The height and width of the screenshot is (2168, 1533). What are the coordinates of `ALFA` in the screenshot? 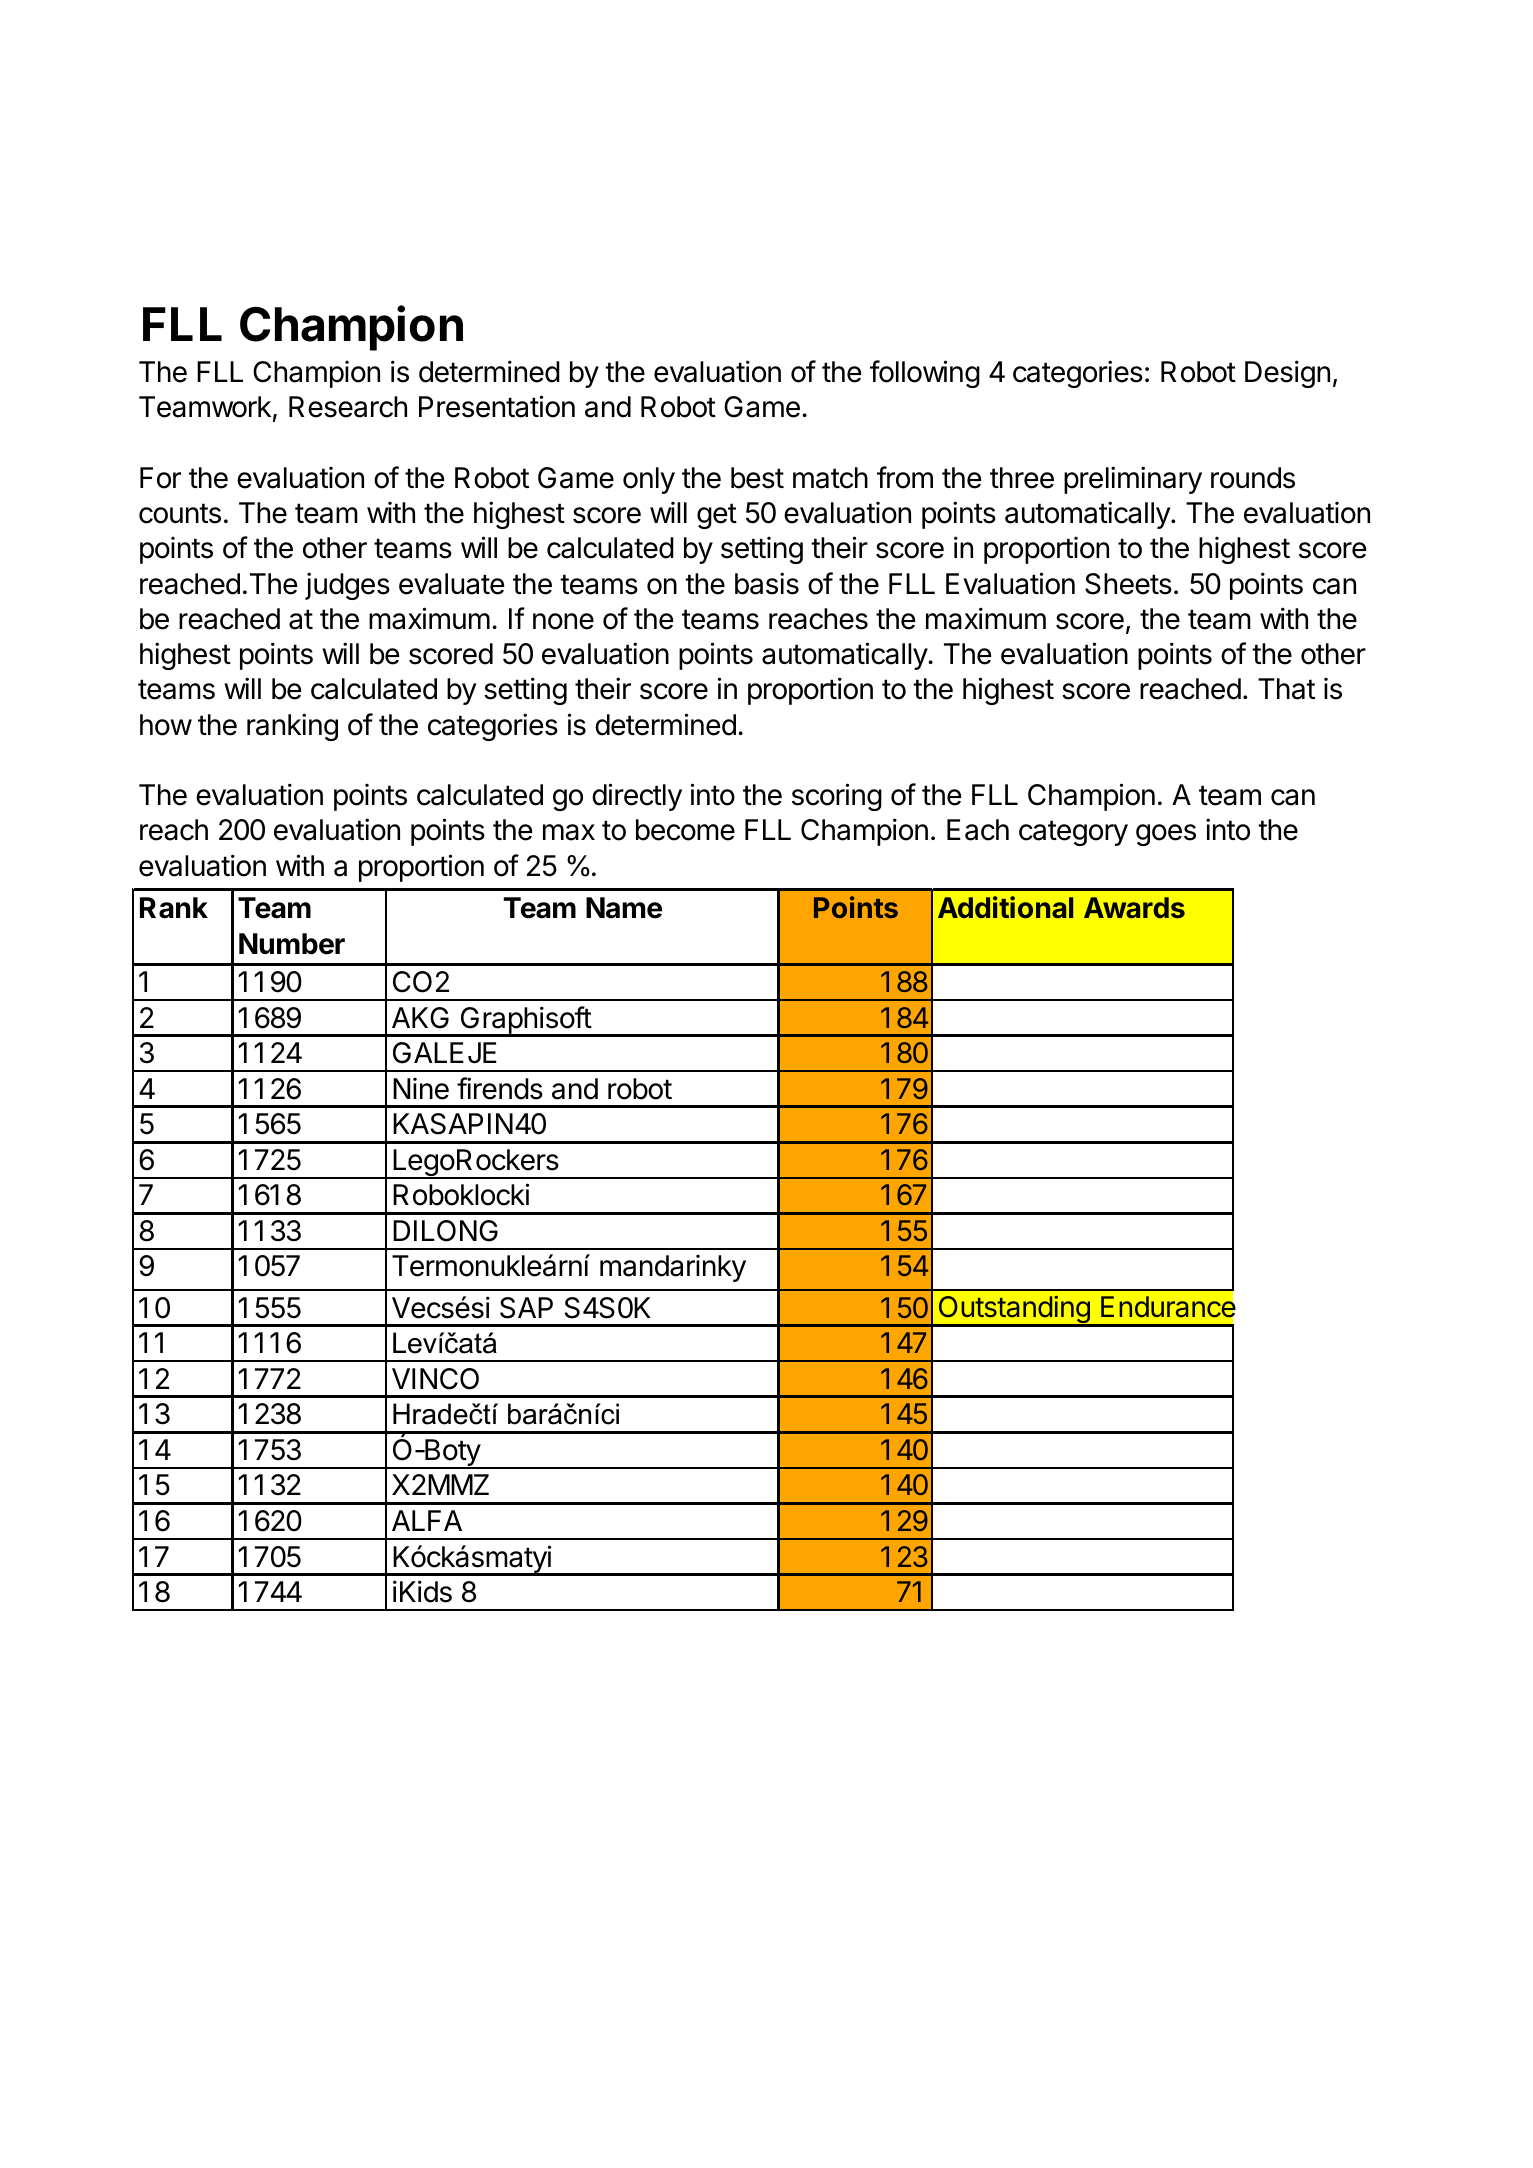 It's located at (427, 1520).
